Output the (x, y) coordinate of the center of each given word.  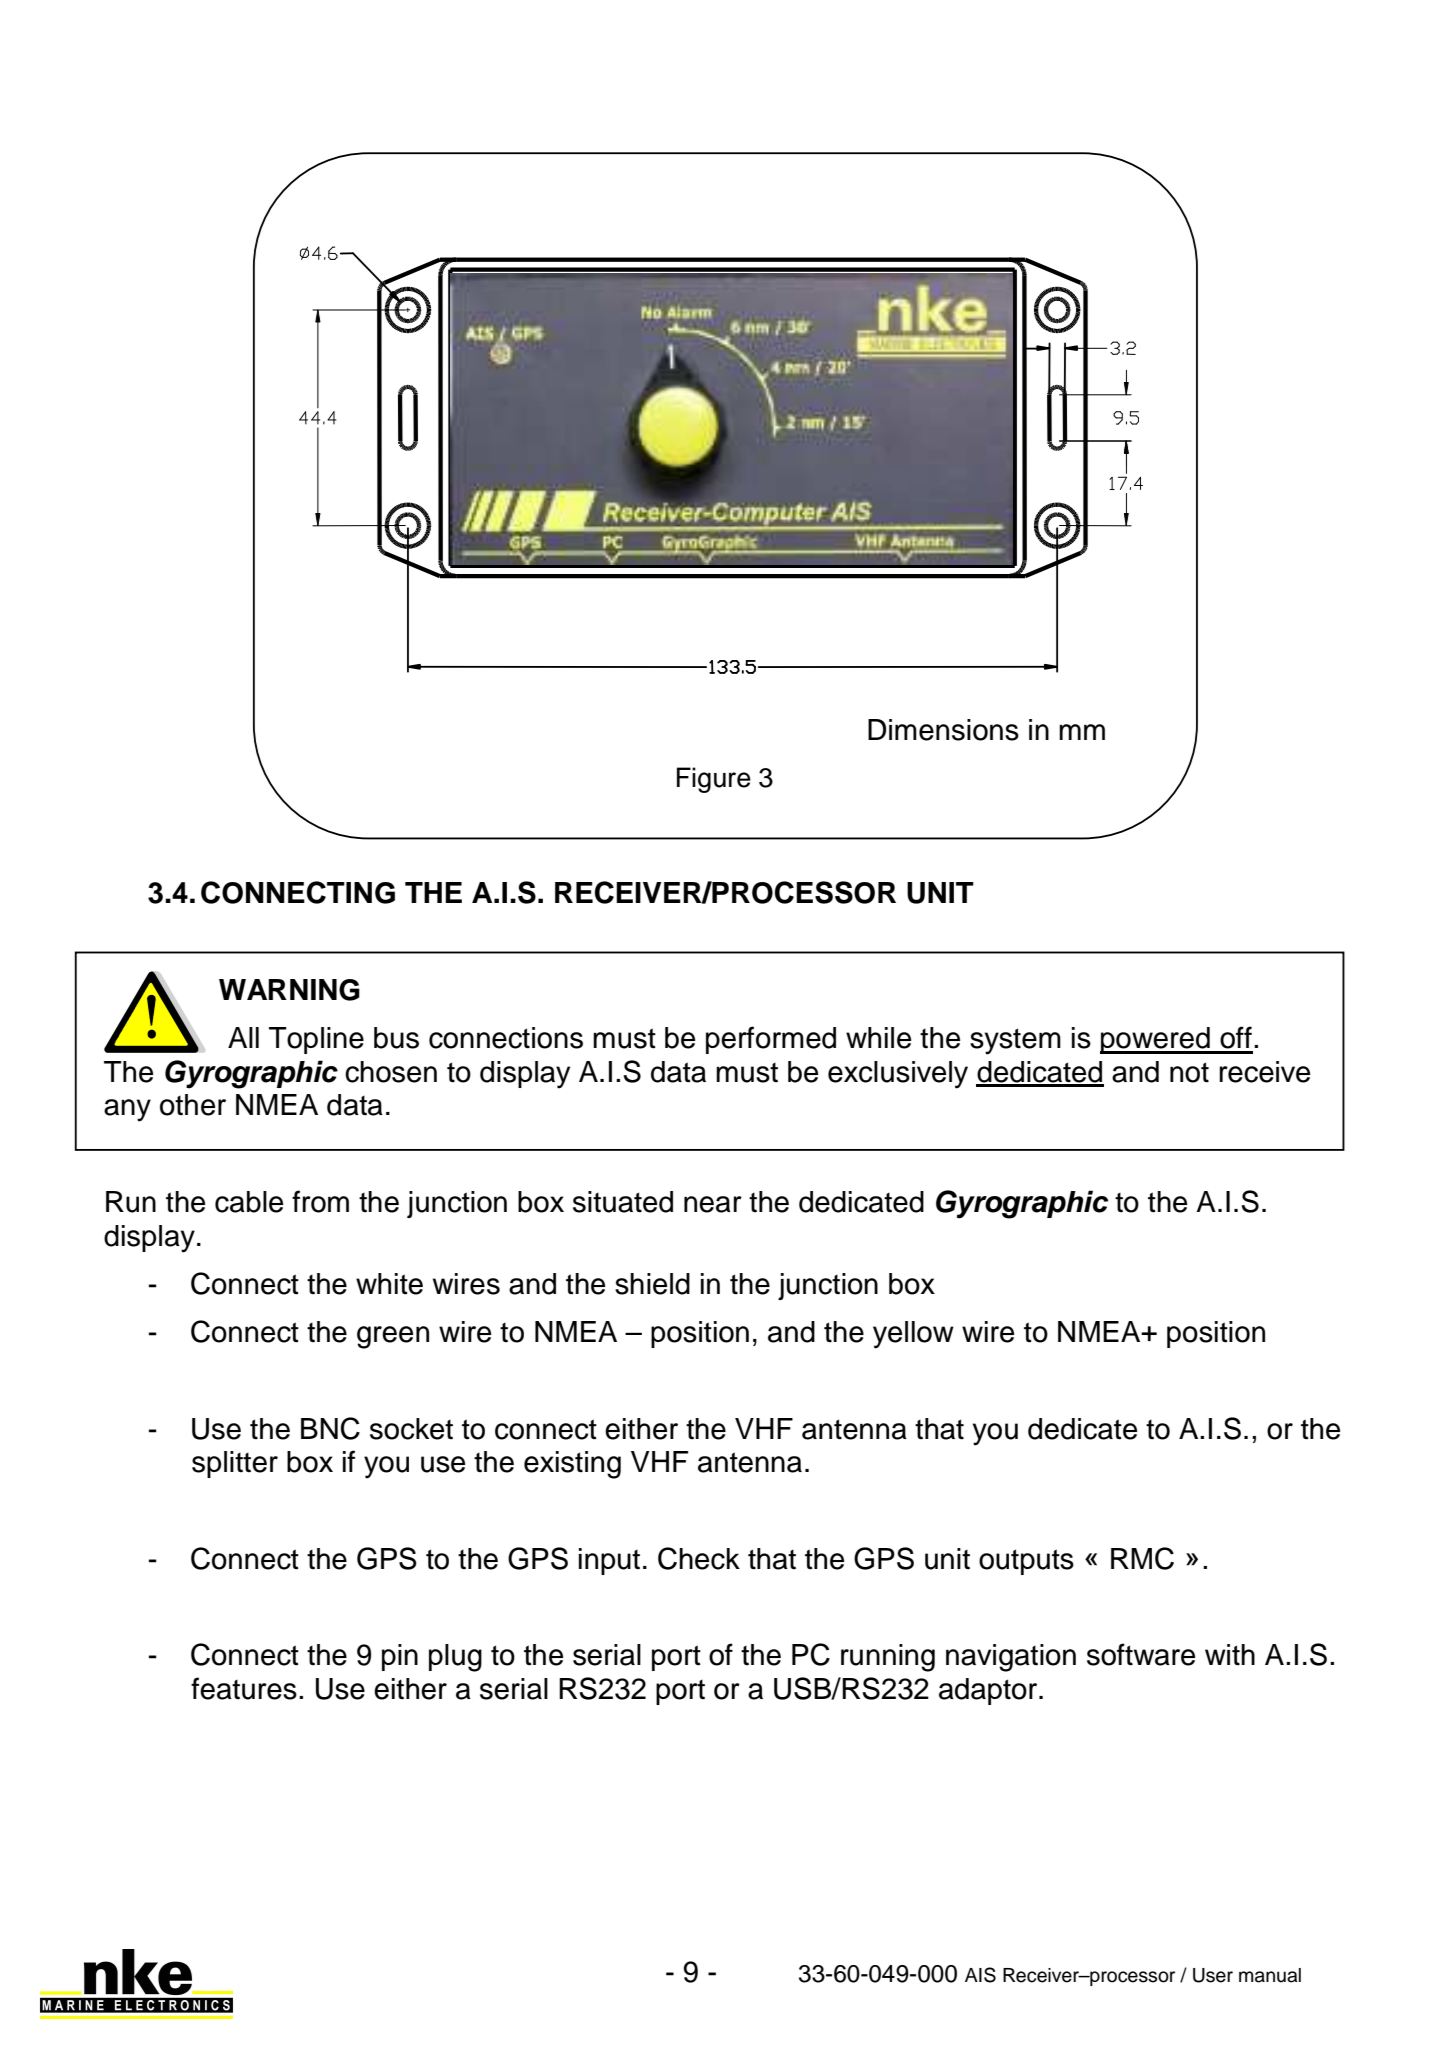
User (1213, 1975)
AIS (980, 1975)
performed (771, 1040)
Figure (714, 780)
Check (699, 1558)
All (243, 1037)
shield (652, 1284)
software (1141, 1654)
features (244, 1688)
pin (400, 1657)
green (393, 1337)
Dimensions (943, 730)
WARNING (289, 990)
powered (1156, 1040)
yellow (913, 1335)
